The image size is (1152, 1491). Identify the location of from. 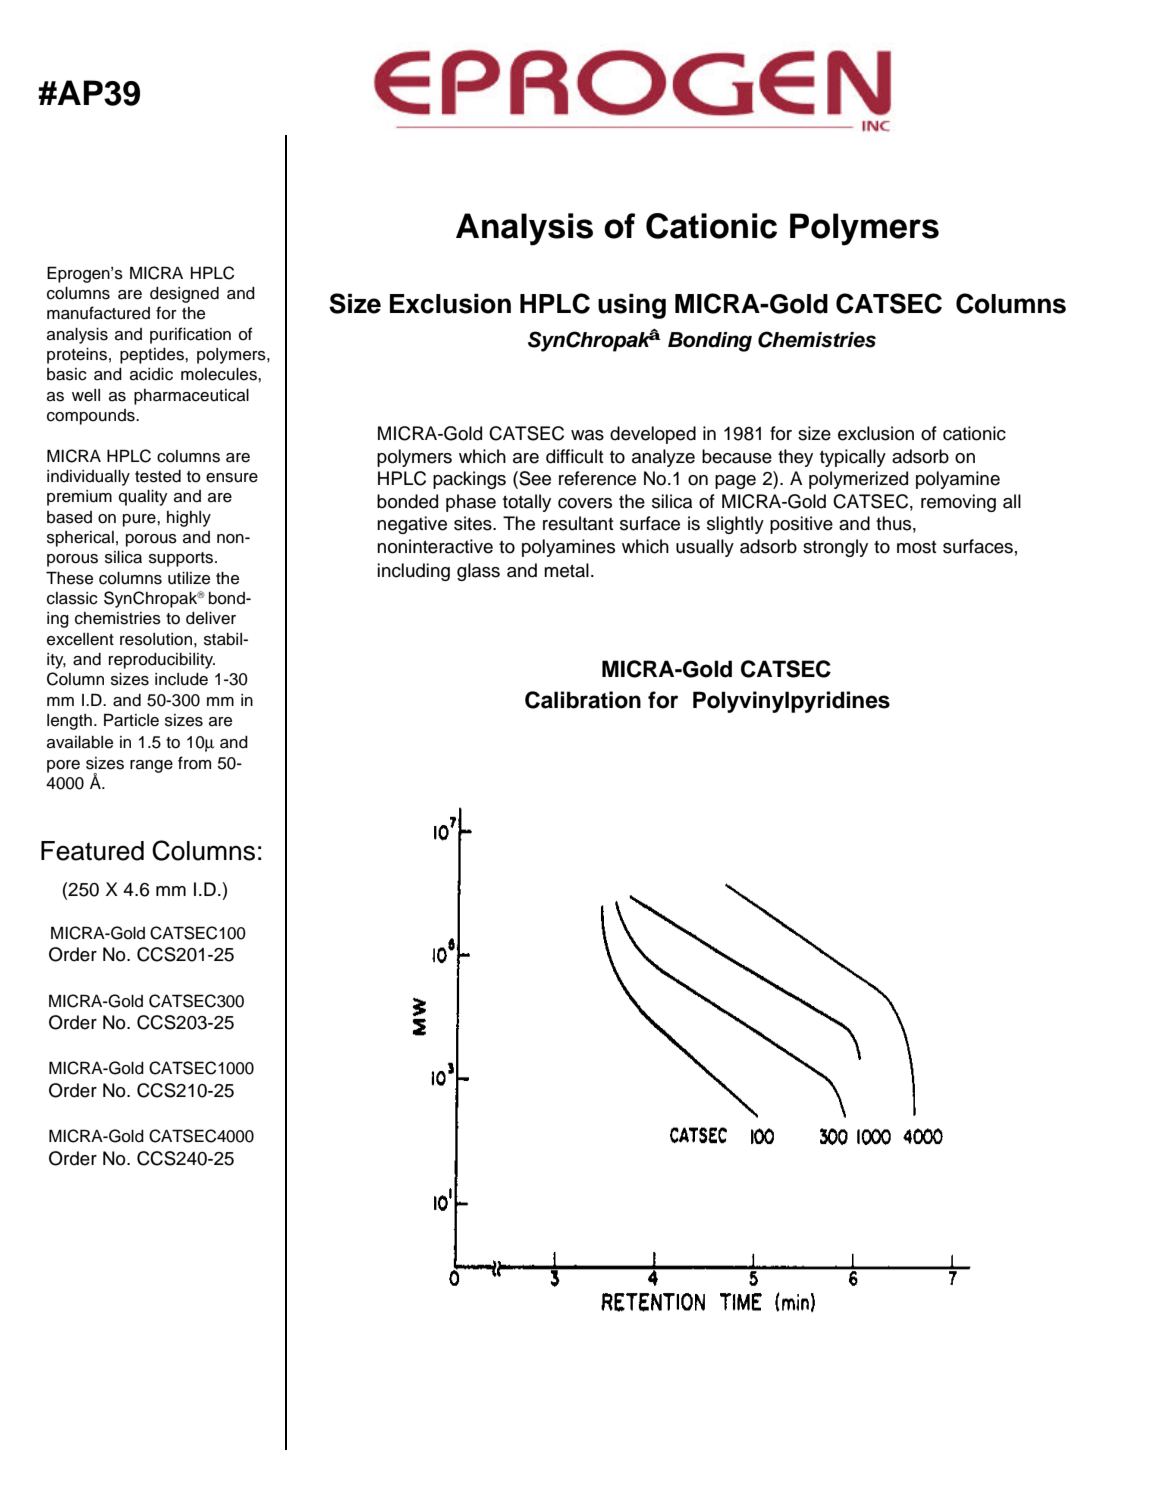
(194, 763).
